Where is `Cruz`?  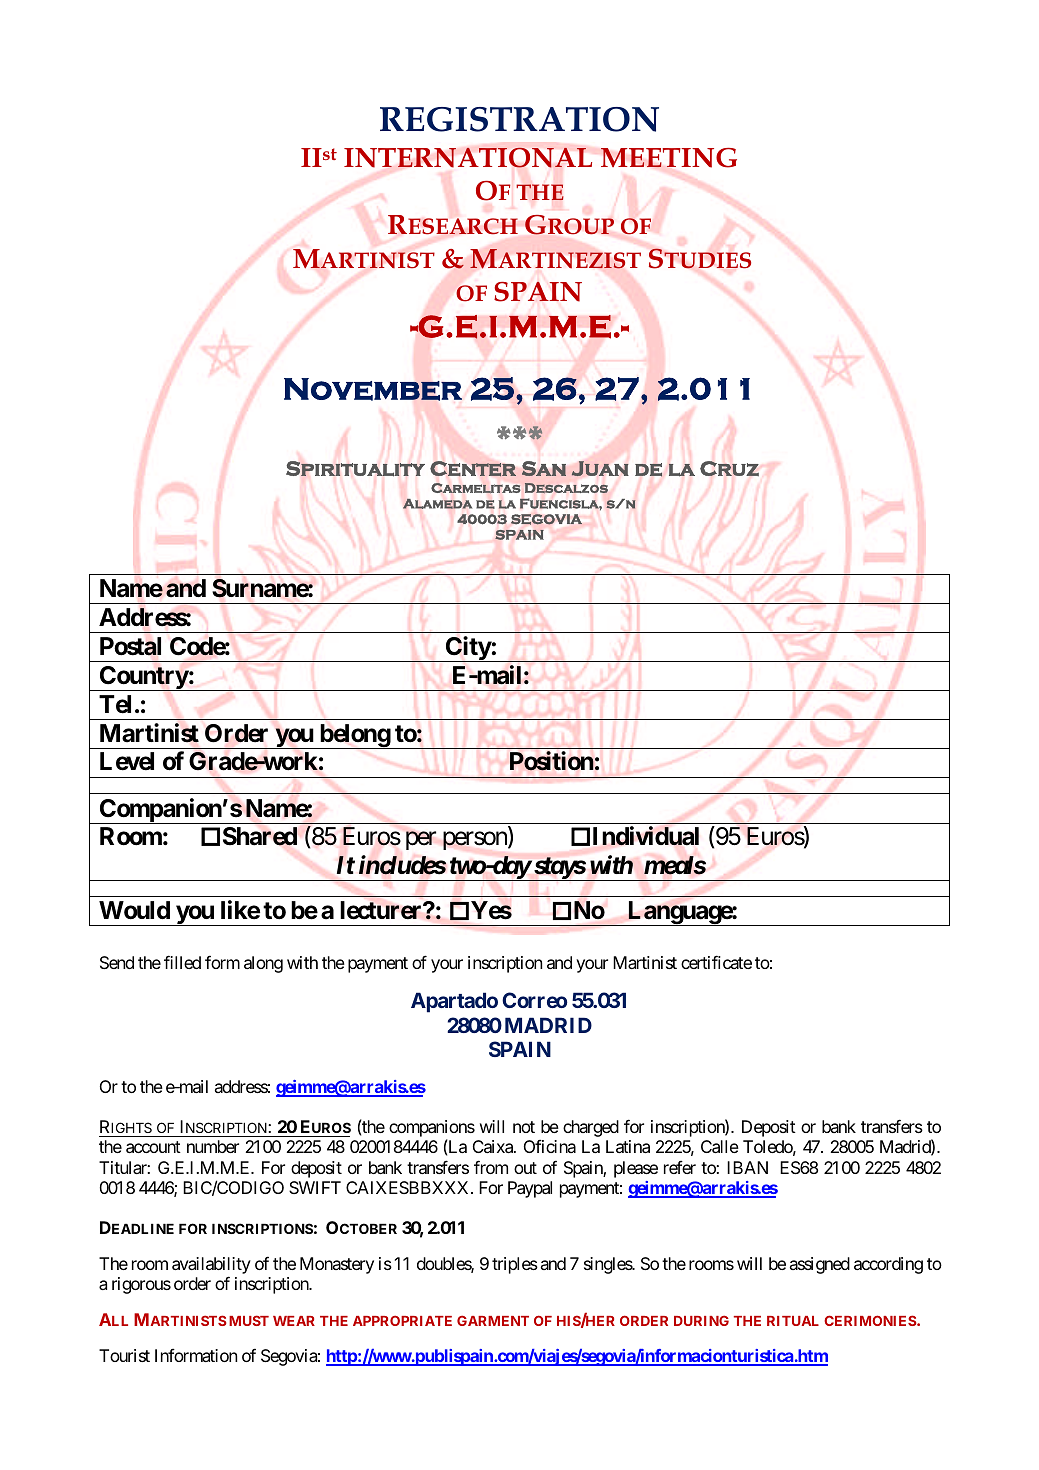
Cruz is located at coordinates (729, 468).
